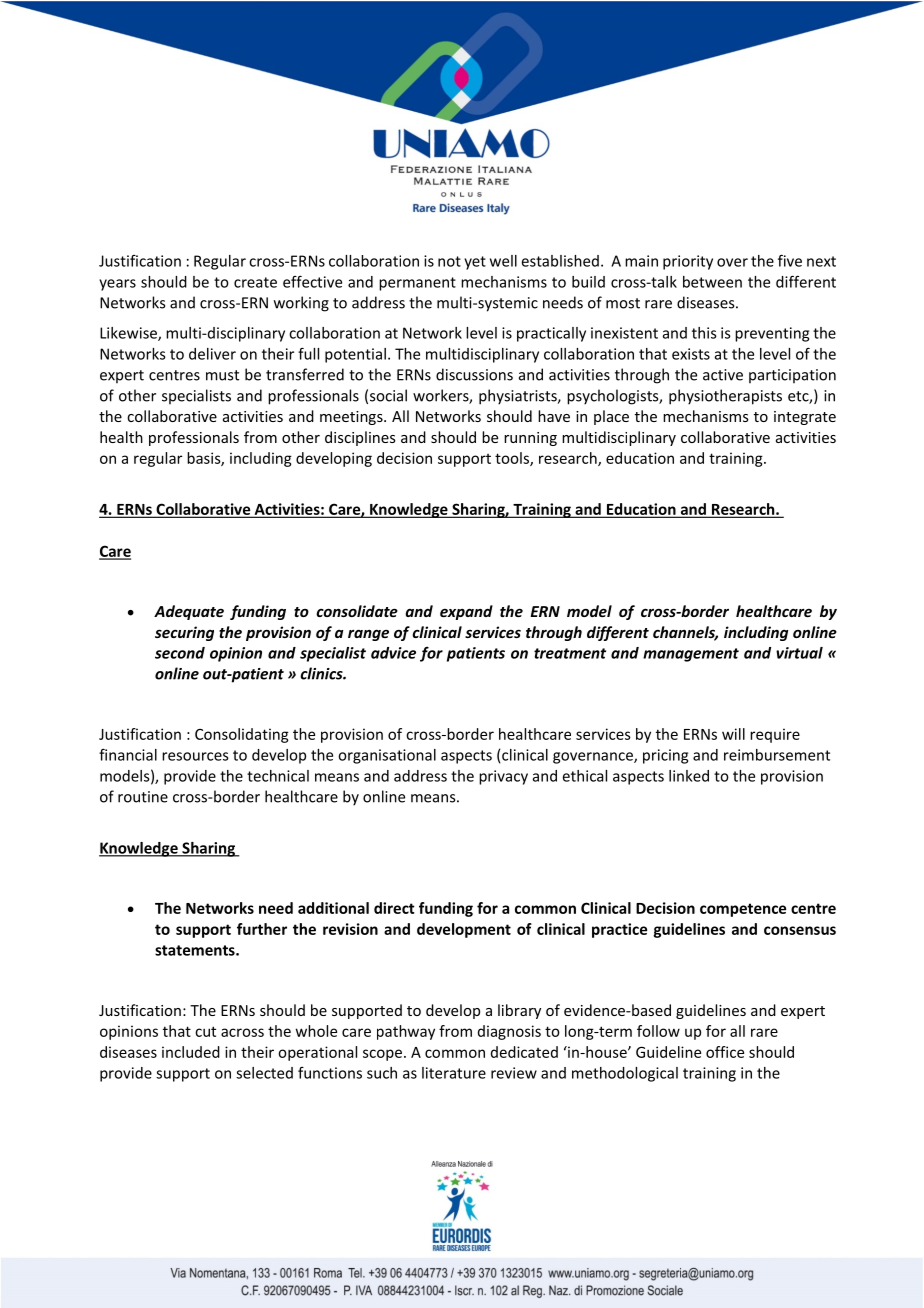  Describe the element at coordinates (255, 282) in the document. I see `create` at that location.
